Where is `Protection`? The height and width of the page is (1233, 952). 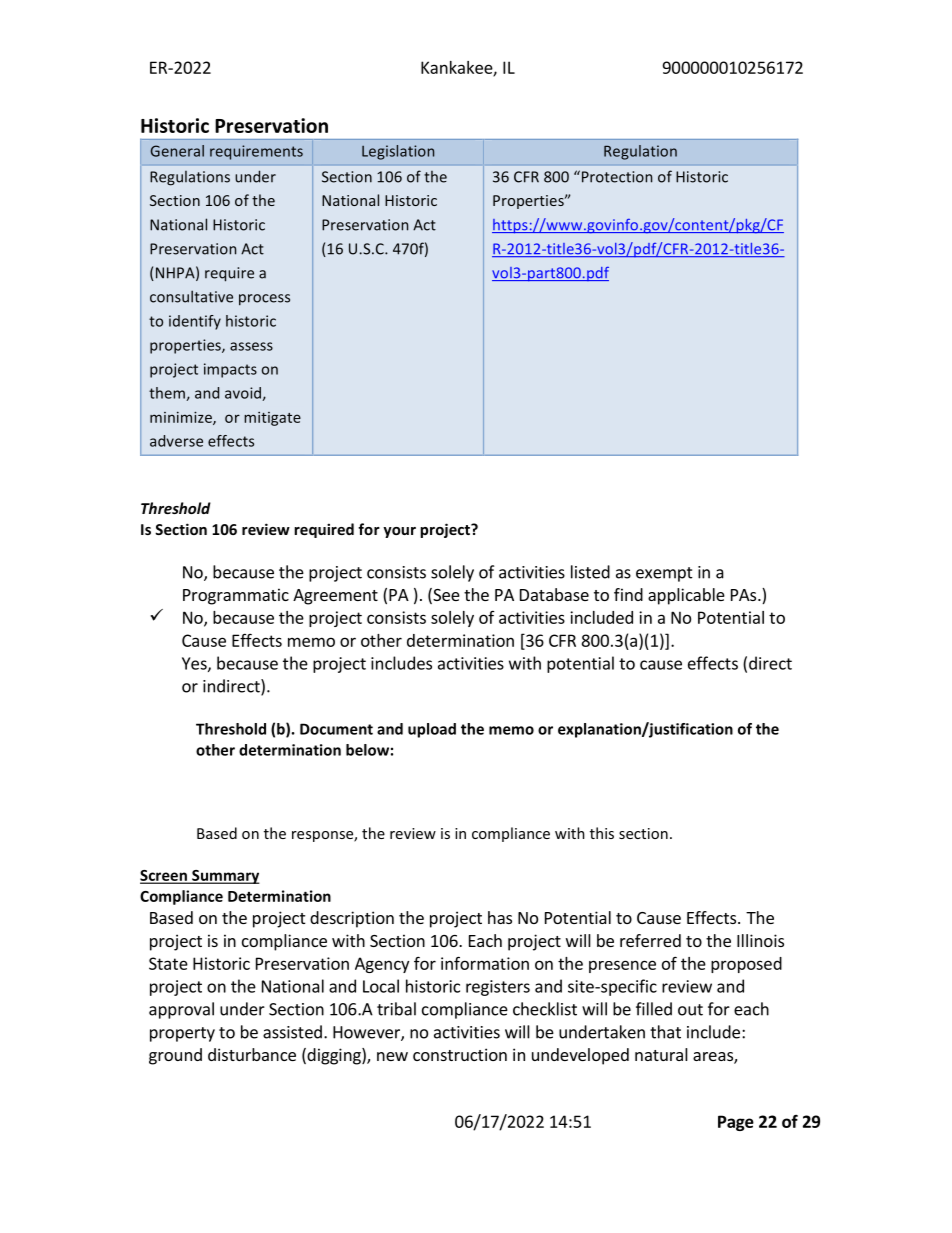
Protection is located at coordinates (615, 176).
